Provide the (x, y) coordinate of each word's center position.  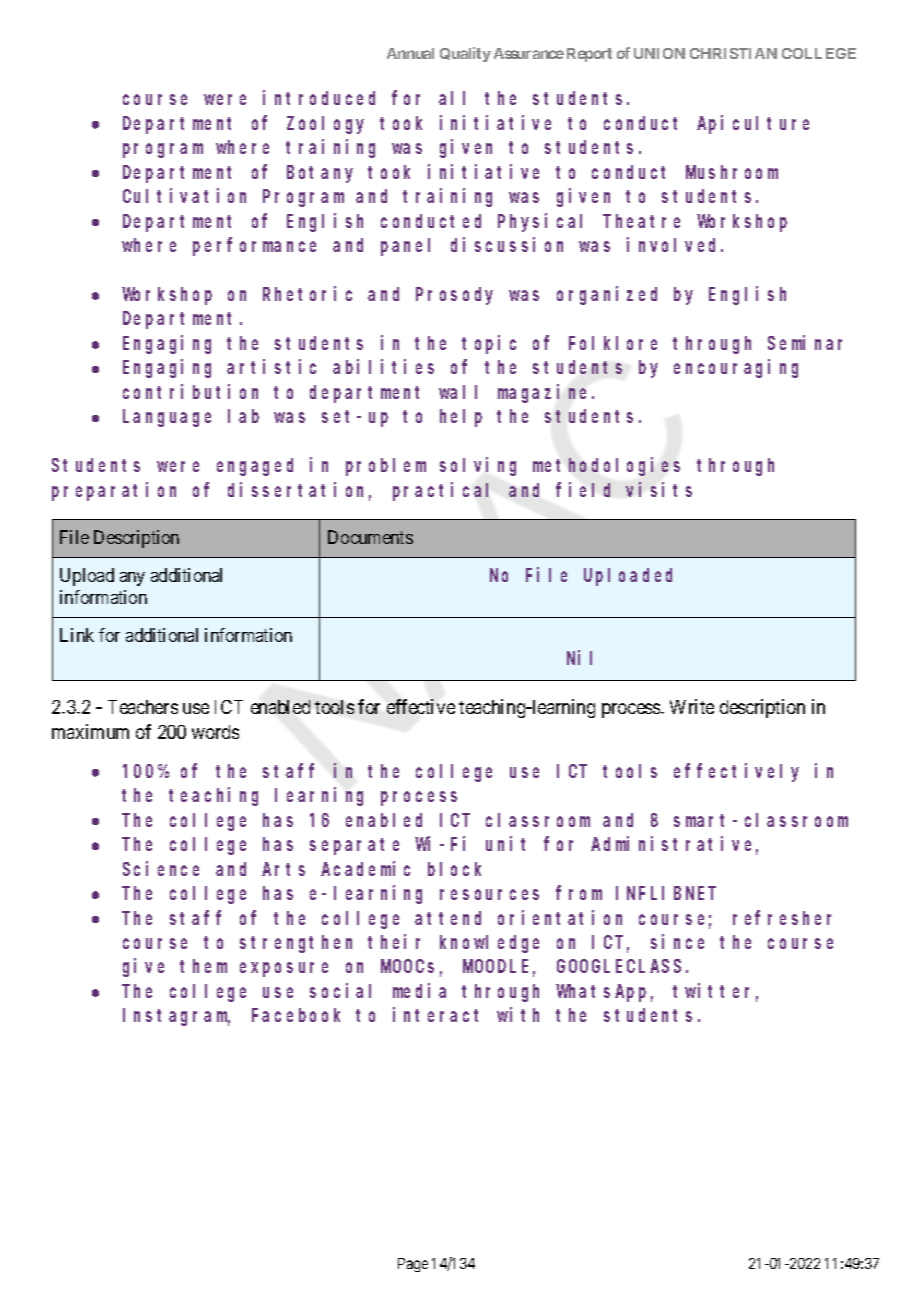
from (579, 893)
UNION (659, 53)
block (454, 869)
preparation (114, 491)
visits (659, 489)
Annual (410, 53)
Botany (320, 174)
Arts (283, 869)
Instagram (176, 1017)
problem (386, 467)
